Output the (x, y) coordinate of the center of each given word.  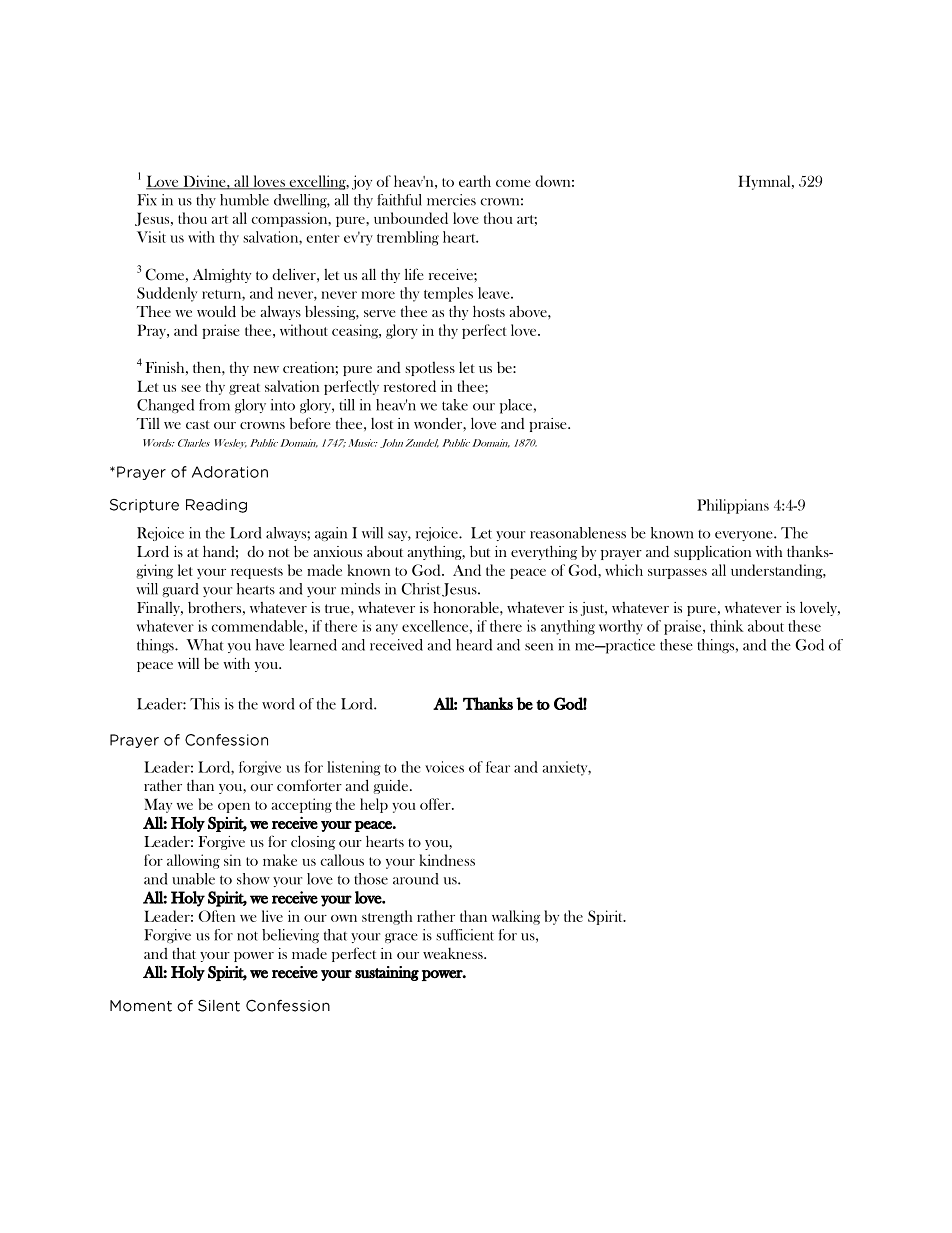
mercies (451, 200)
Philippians (733, 506)
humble (244, 200)
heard (474, 645)
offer (436, 804)
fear (498, 767)
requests (257, 573)
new (266, 369)
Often (216, 916)
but (480, 551)
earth (475, 181)
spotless (430, 369)
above (529, 311)
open (234, 808)
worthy (621, 627)
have (270, 645)
